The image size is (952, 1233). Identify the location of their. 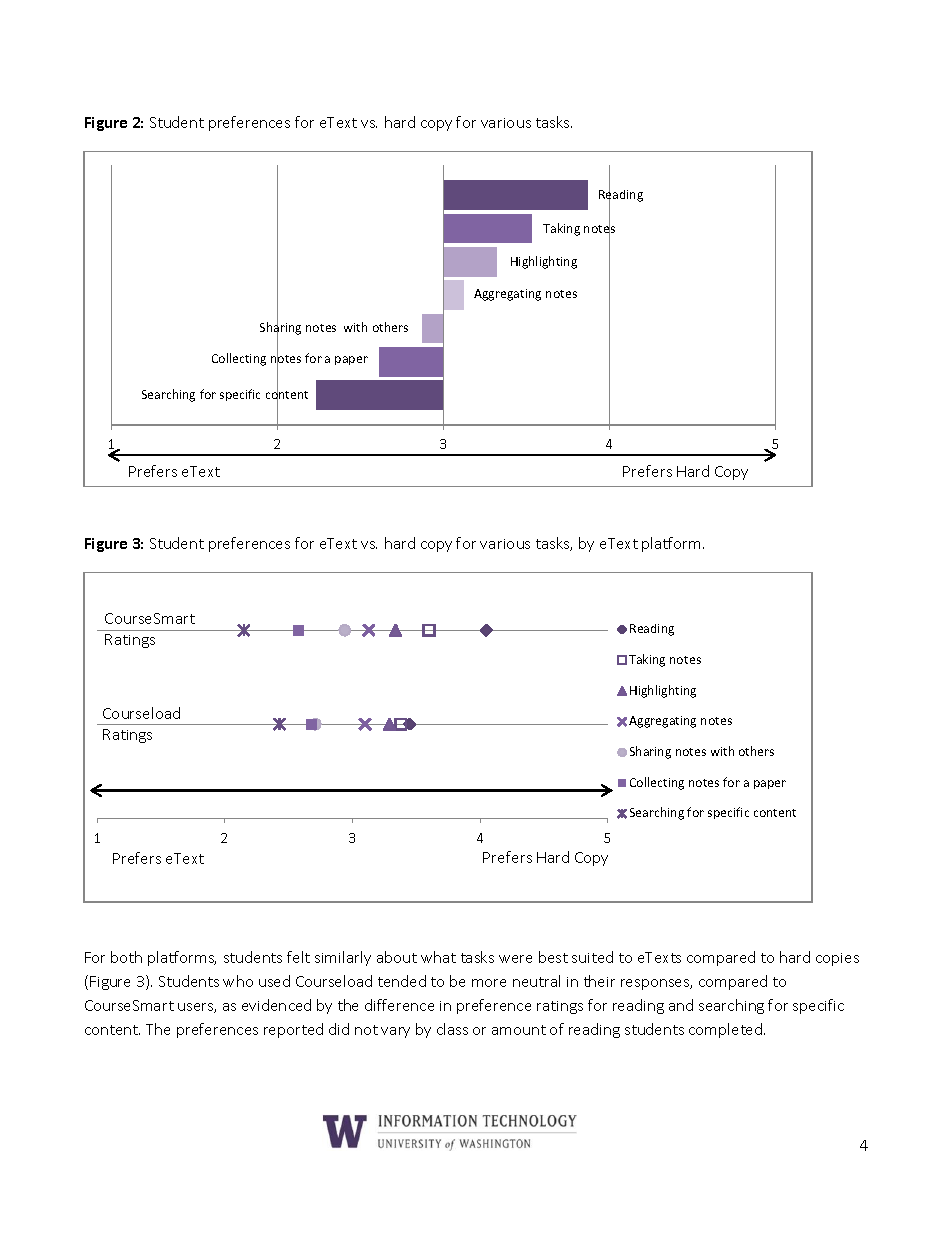
(599, 981).
